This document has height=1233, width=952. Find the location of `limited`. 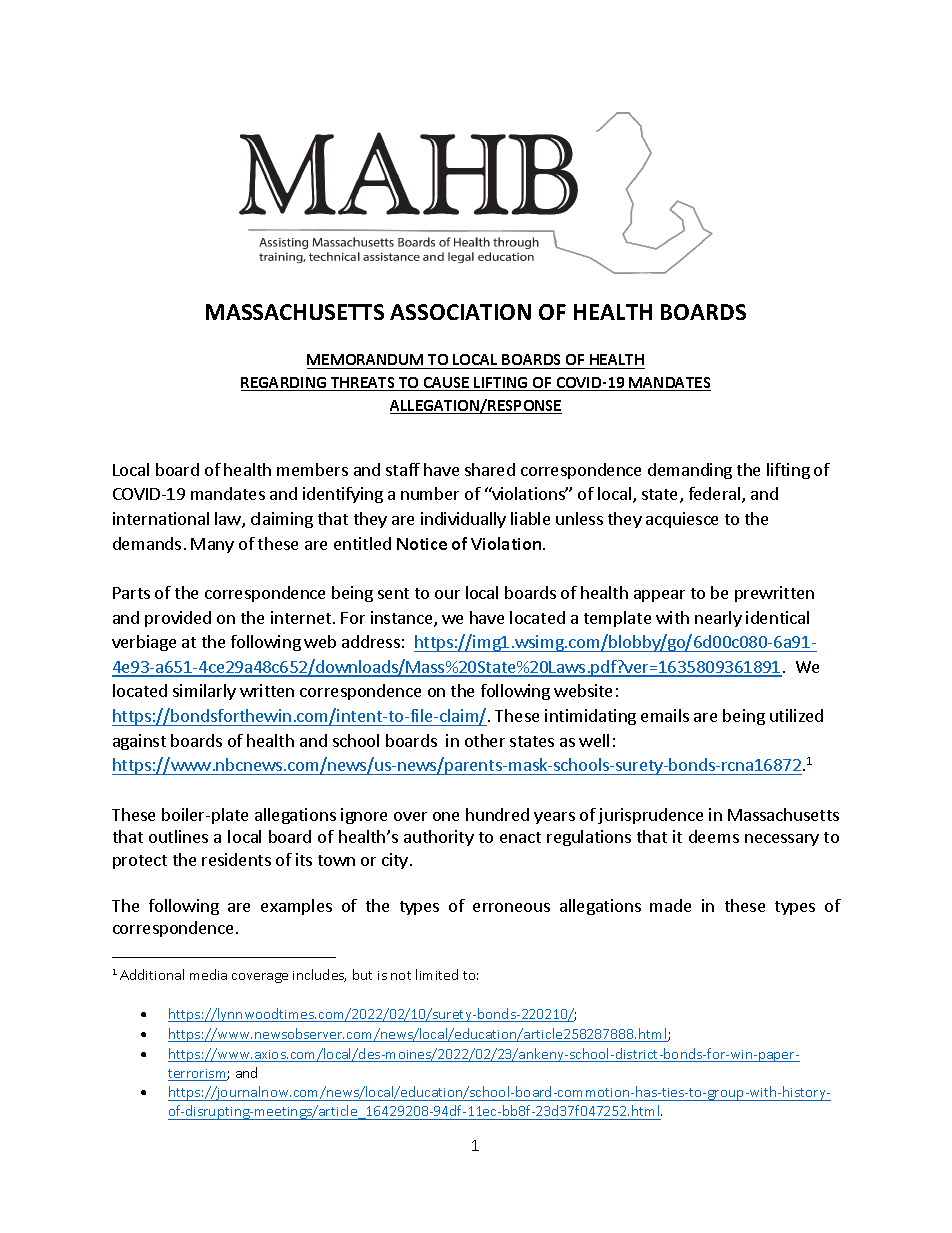

limited is located at coordinates (437, 974).
